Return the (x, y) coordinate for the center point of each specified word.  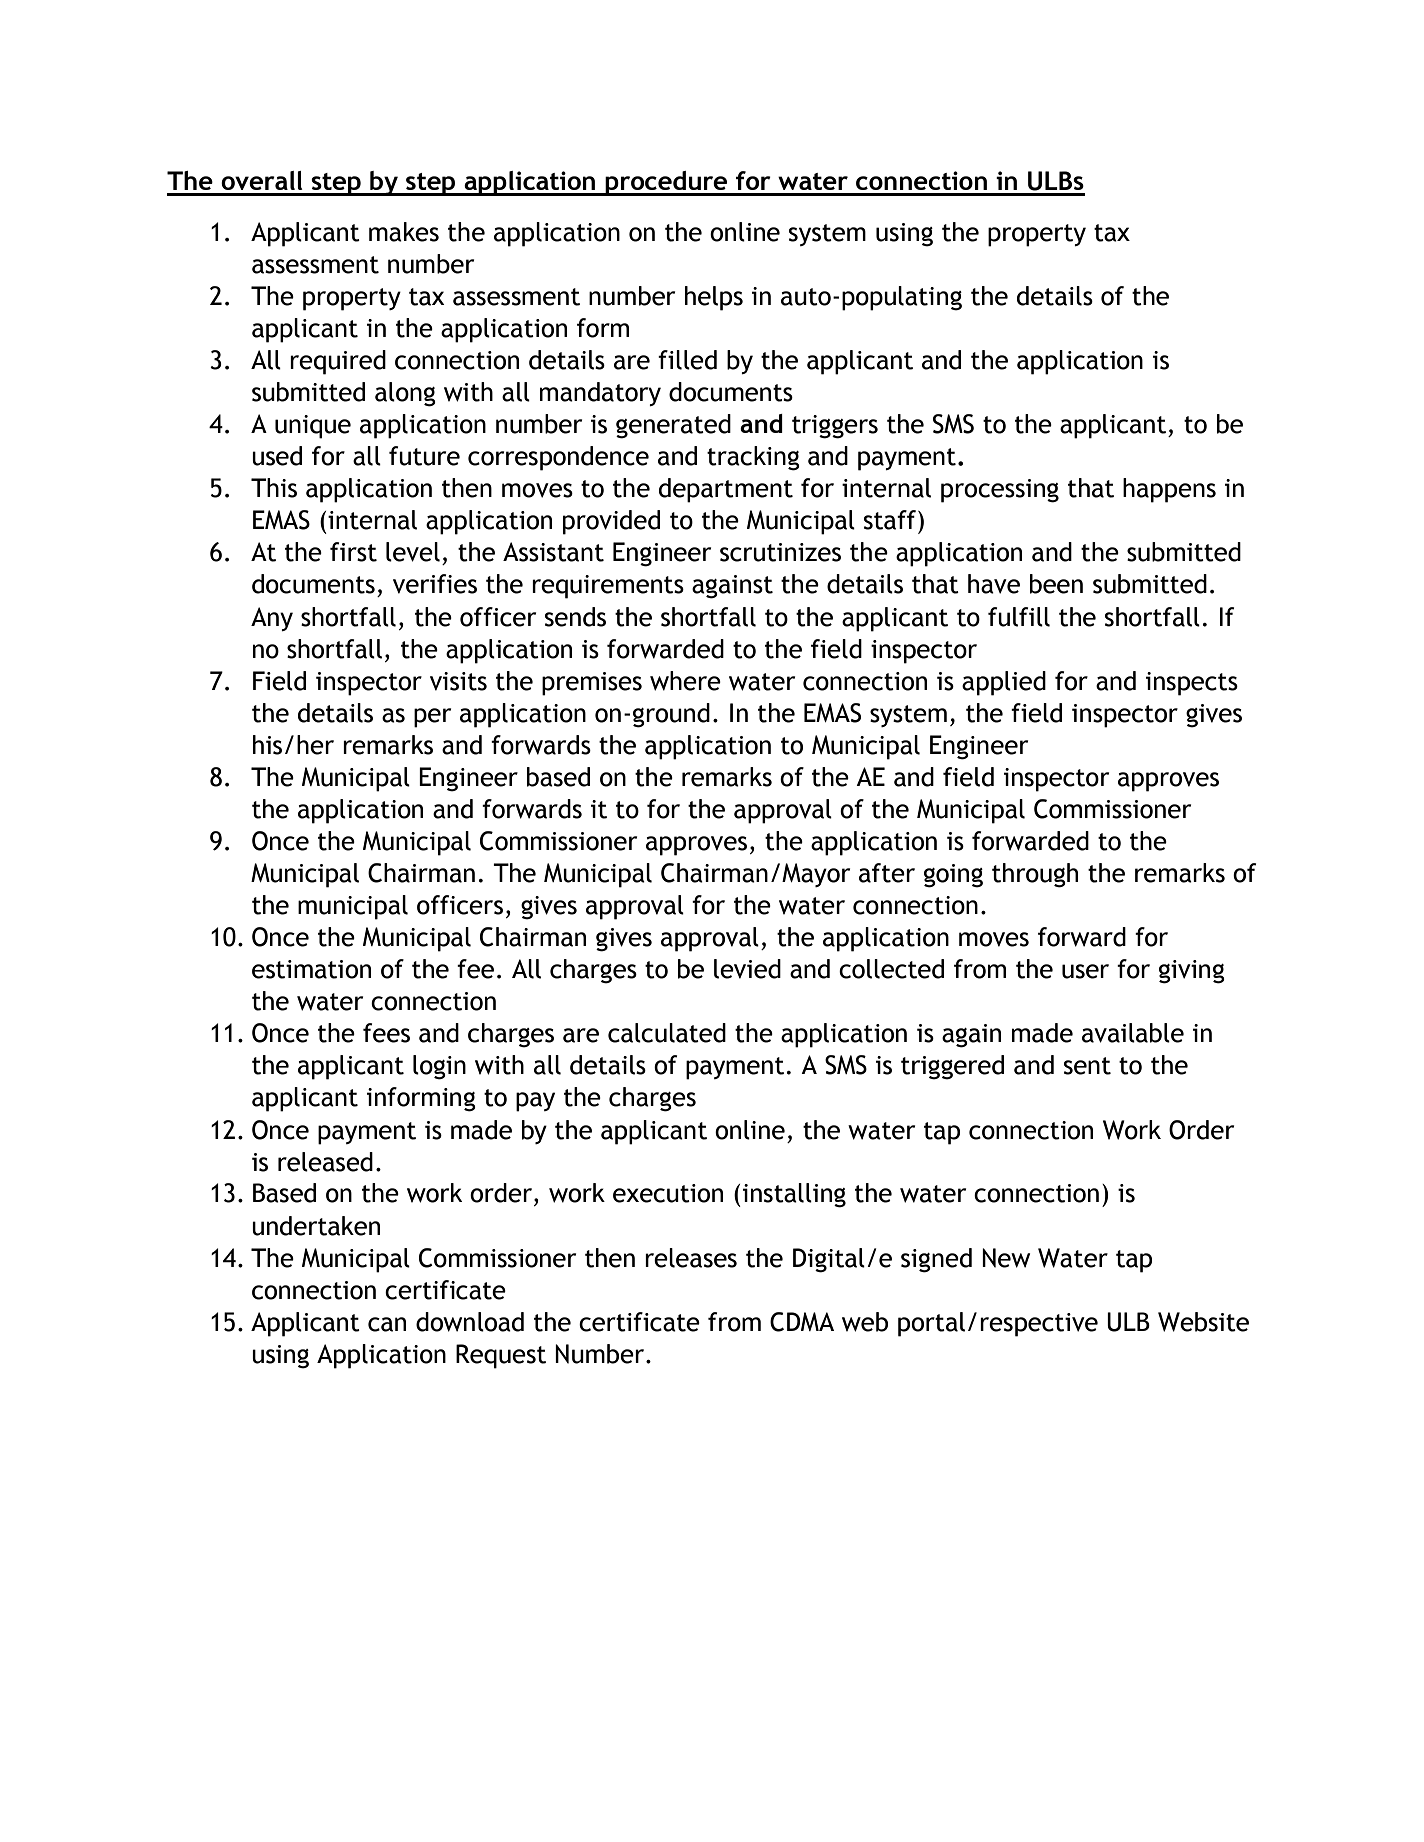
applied (1004, 683)
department (726, 490)
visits (458, 681)
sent (1087, 1066)
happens (1169, 490)
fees (386, 1033)
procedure (666, 183)
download (470, 1322)
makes (404, 232)
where (685, 681)
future (424, 456)
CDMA (802, 1322)
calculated (667, 1033)
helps (714, 298)
